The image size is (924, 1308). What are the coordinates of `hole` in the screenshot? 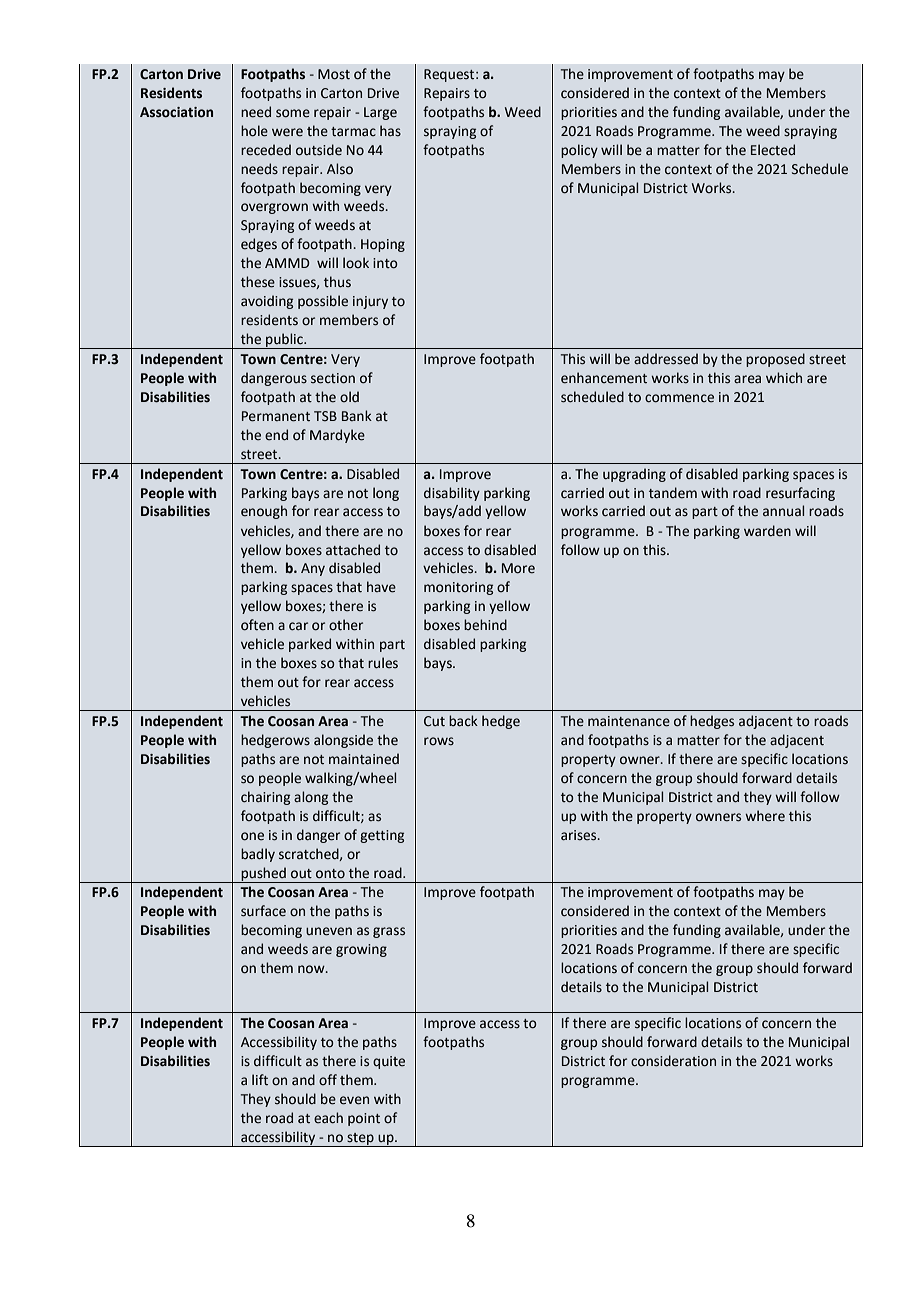 It's located at (254, 131).
